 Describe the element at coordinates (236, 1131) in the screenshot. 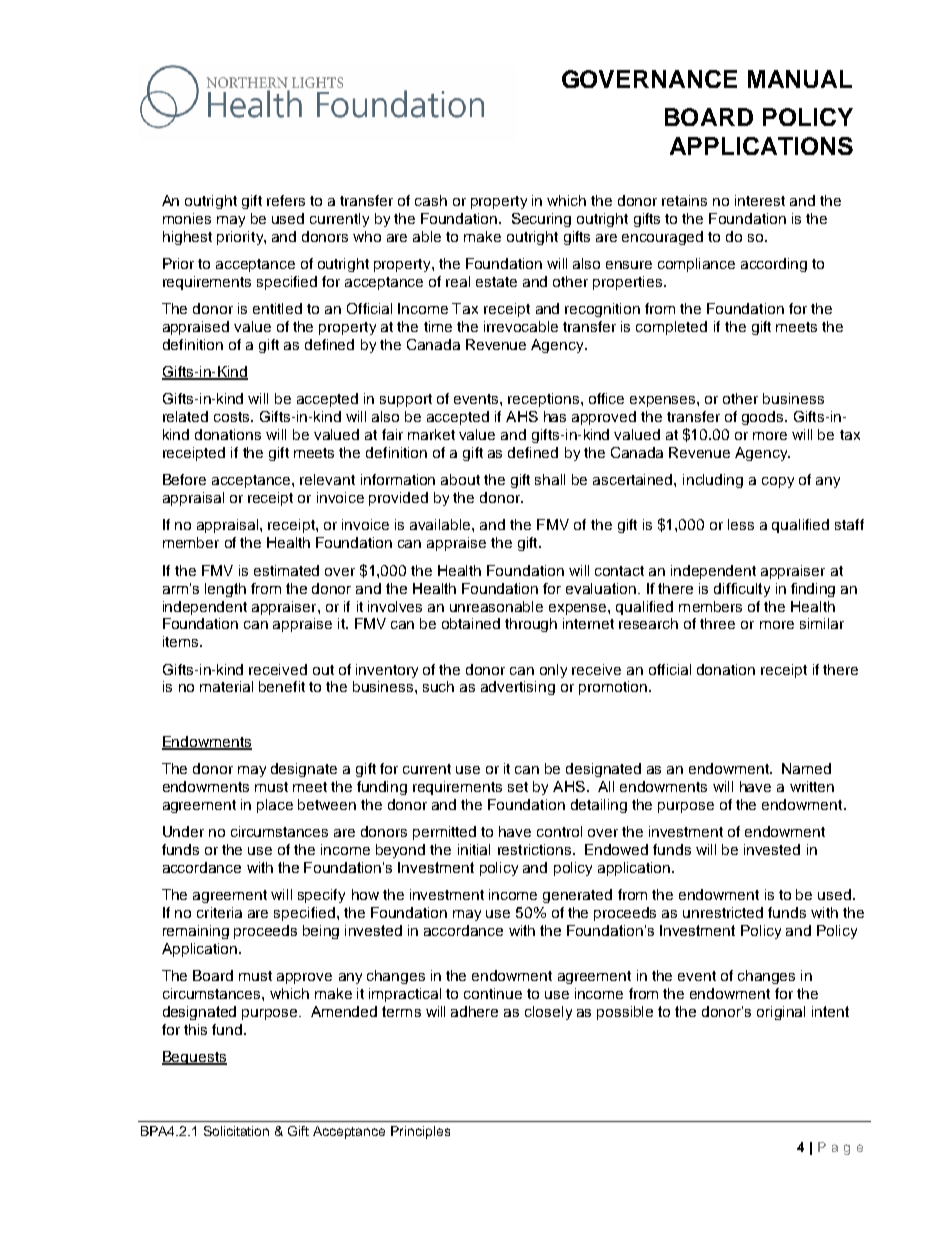

I see `Solicitation` at that location.
